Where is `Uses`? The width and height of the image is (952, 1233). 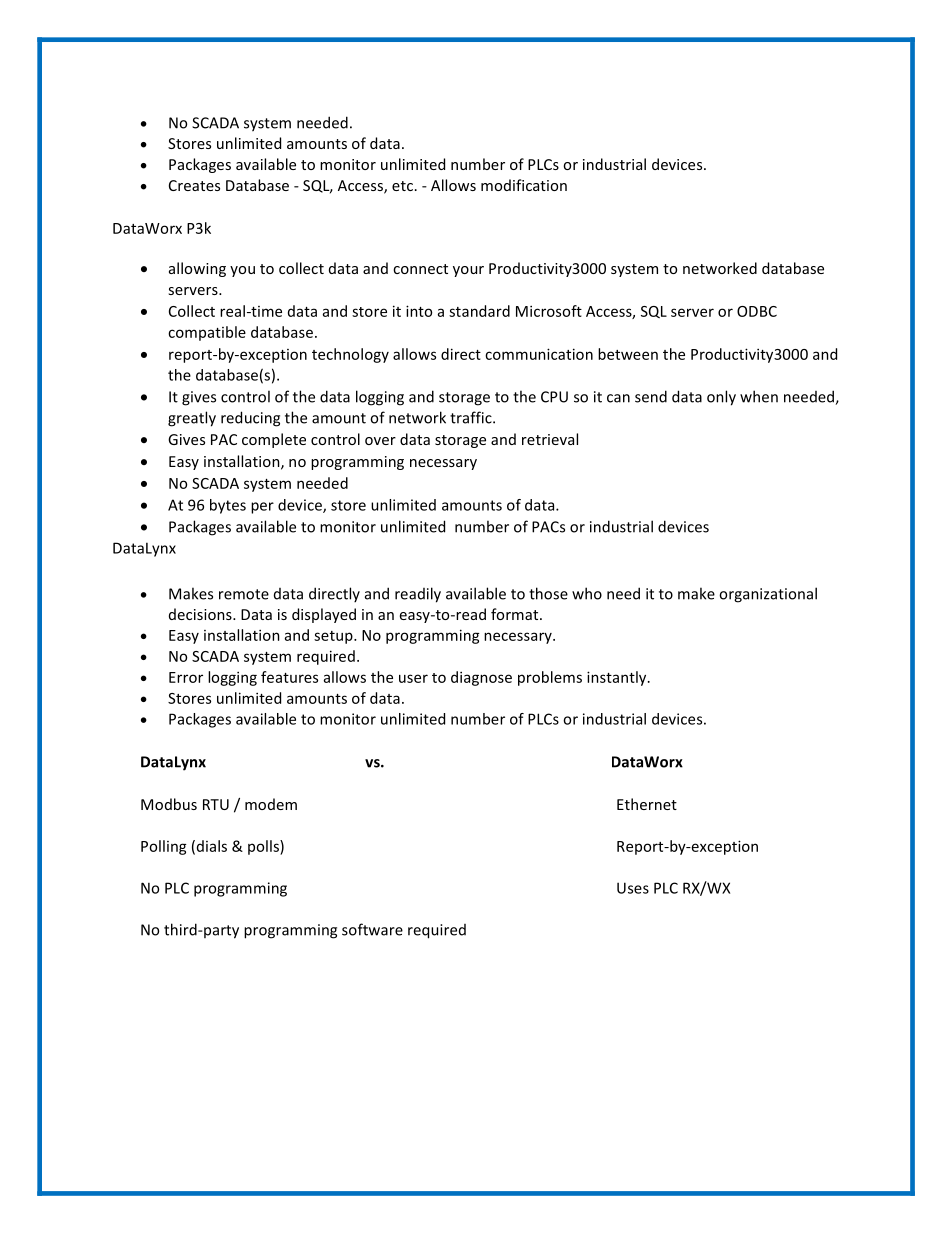 Uses is located at coordinates (633, 888).
